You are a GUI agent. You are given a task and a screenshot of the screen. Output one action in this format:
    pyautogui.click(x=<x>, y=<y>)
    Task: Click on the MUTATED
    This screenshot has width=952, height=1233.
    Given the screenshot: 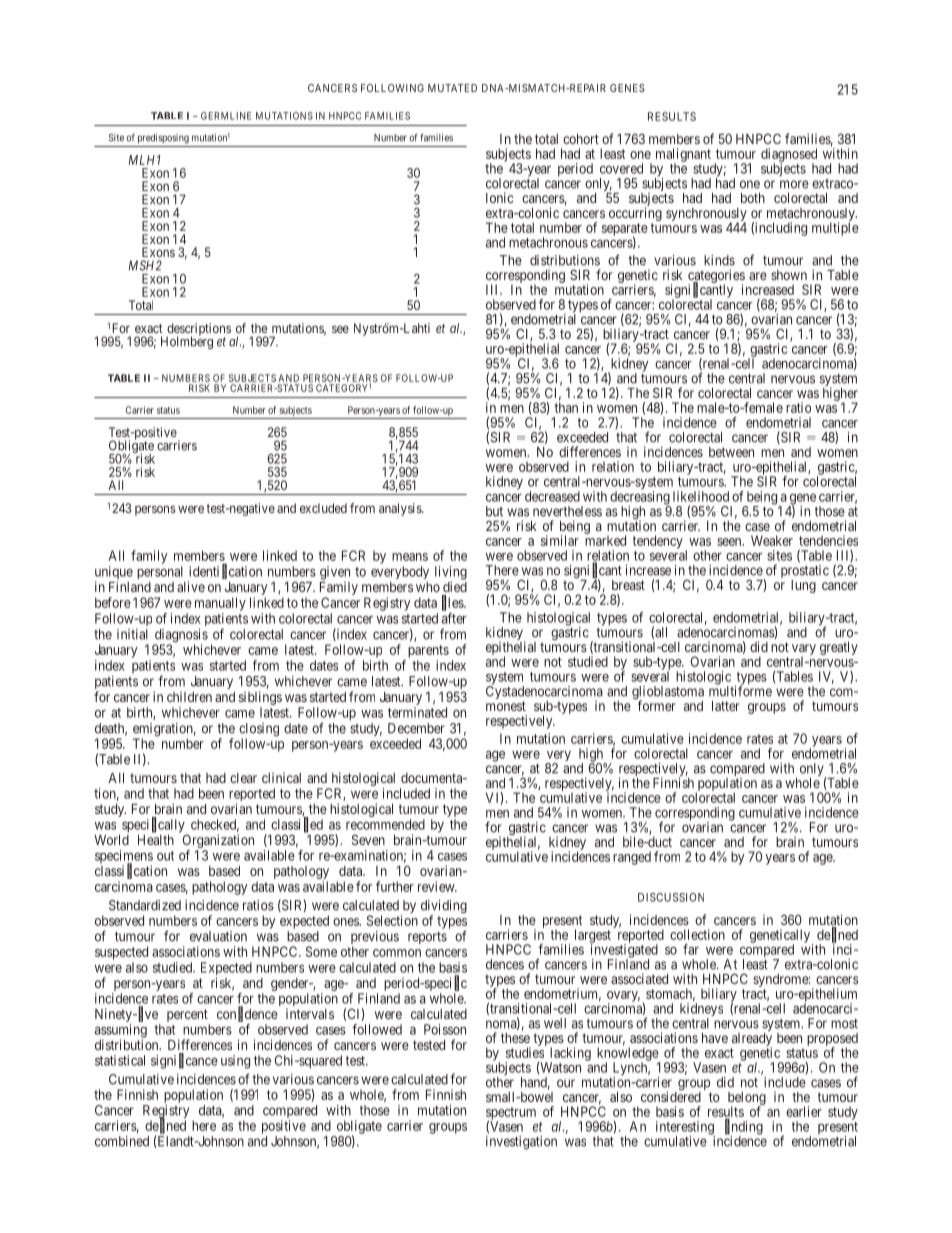 What is the action you would take?
    pyautogui.click(x=452, y=88)
